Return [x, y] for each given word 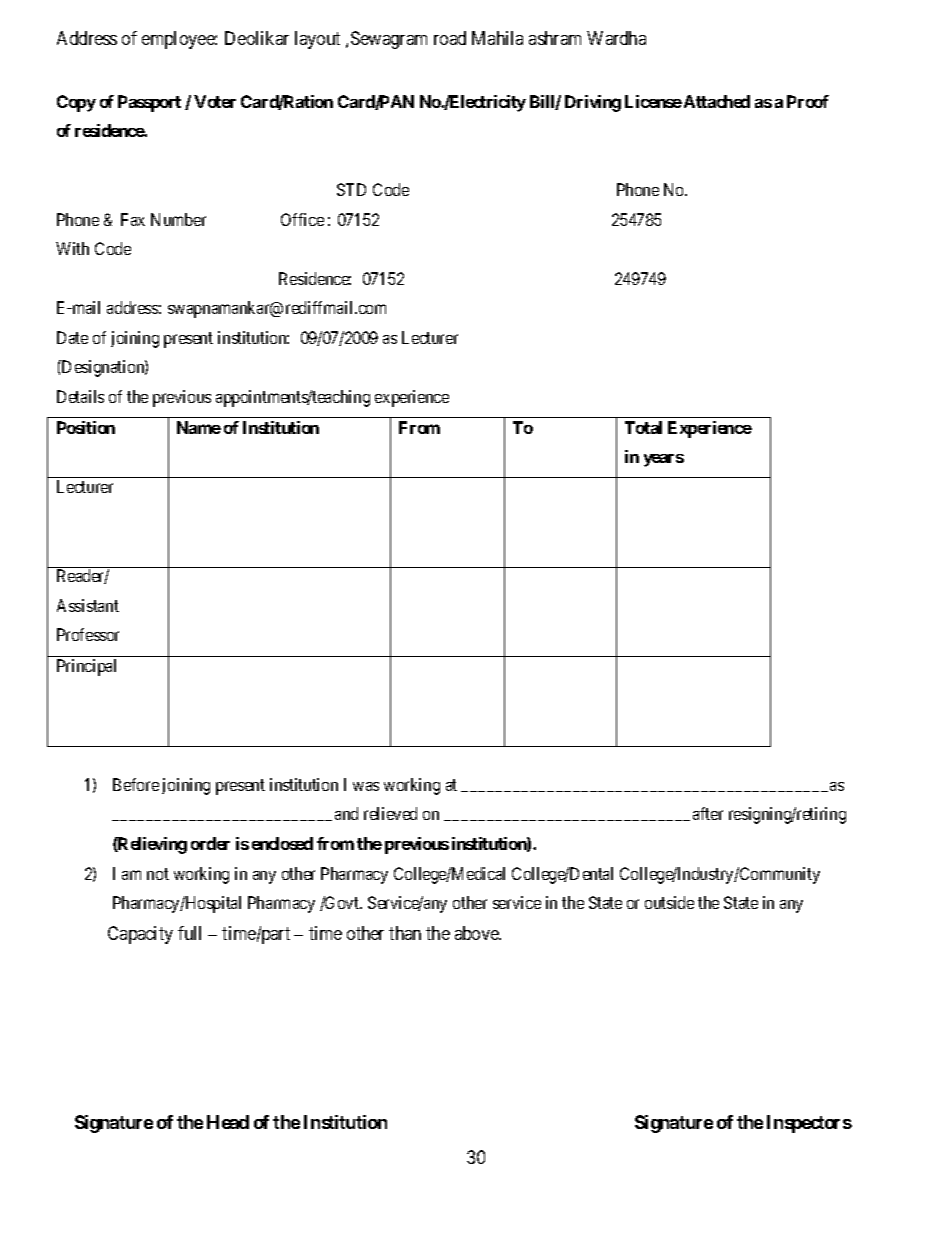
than [405, 933]
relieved [390, 813]
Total [643, 427]
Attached [717, 101]
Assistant [88, 605]
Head [228, 1122]
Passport [149, 103]
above [478, 933]
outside [669, 902]
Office [302, 219]
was [366, 786]
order [210, 843]
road [450, 38]
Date [72, 337]
